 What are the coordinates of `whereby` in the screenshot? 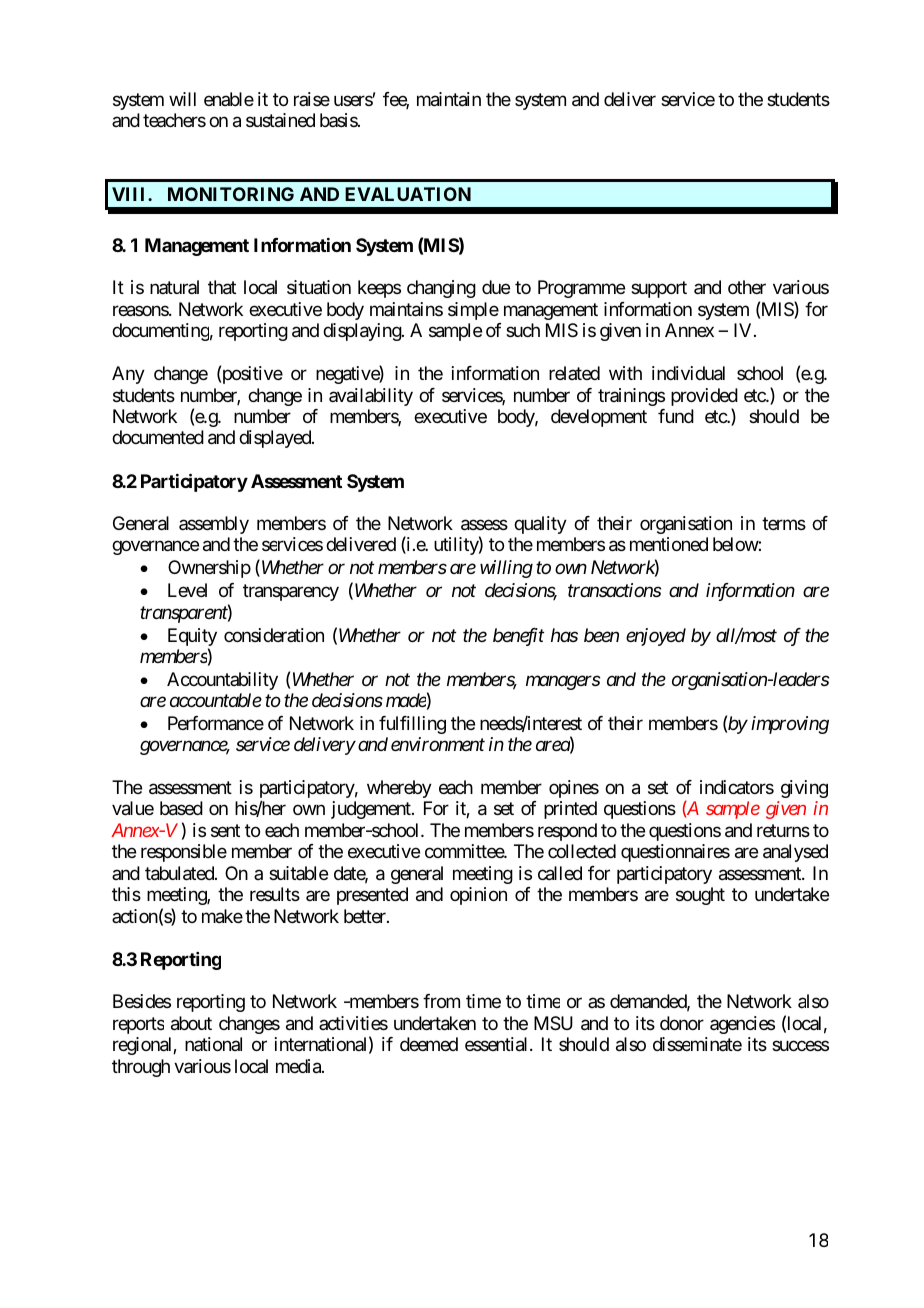 It's located at (399, 789).
